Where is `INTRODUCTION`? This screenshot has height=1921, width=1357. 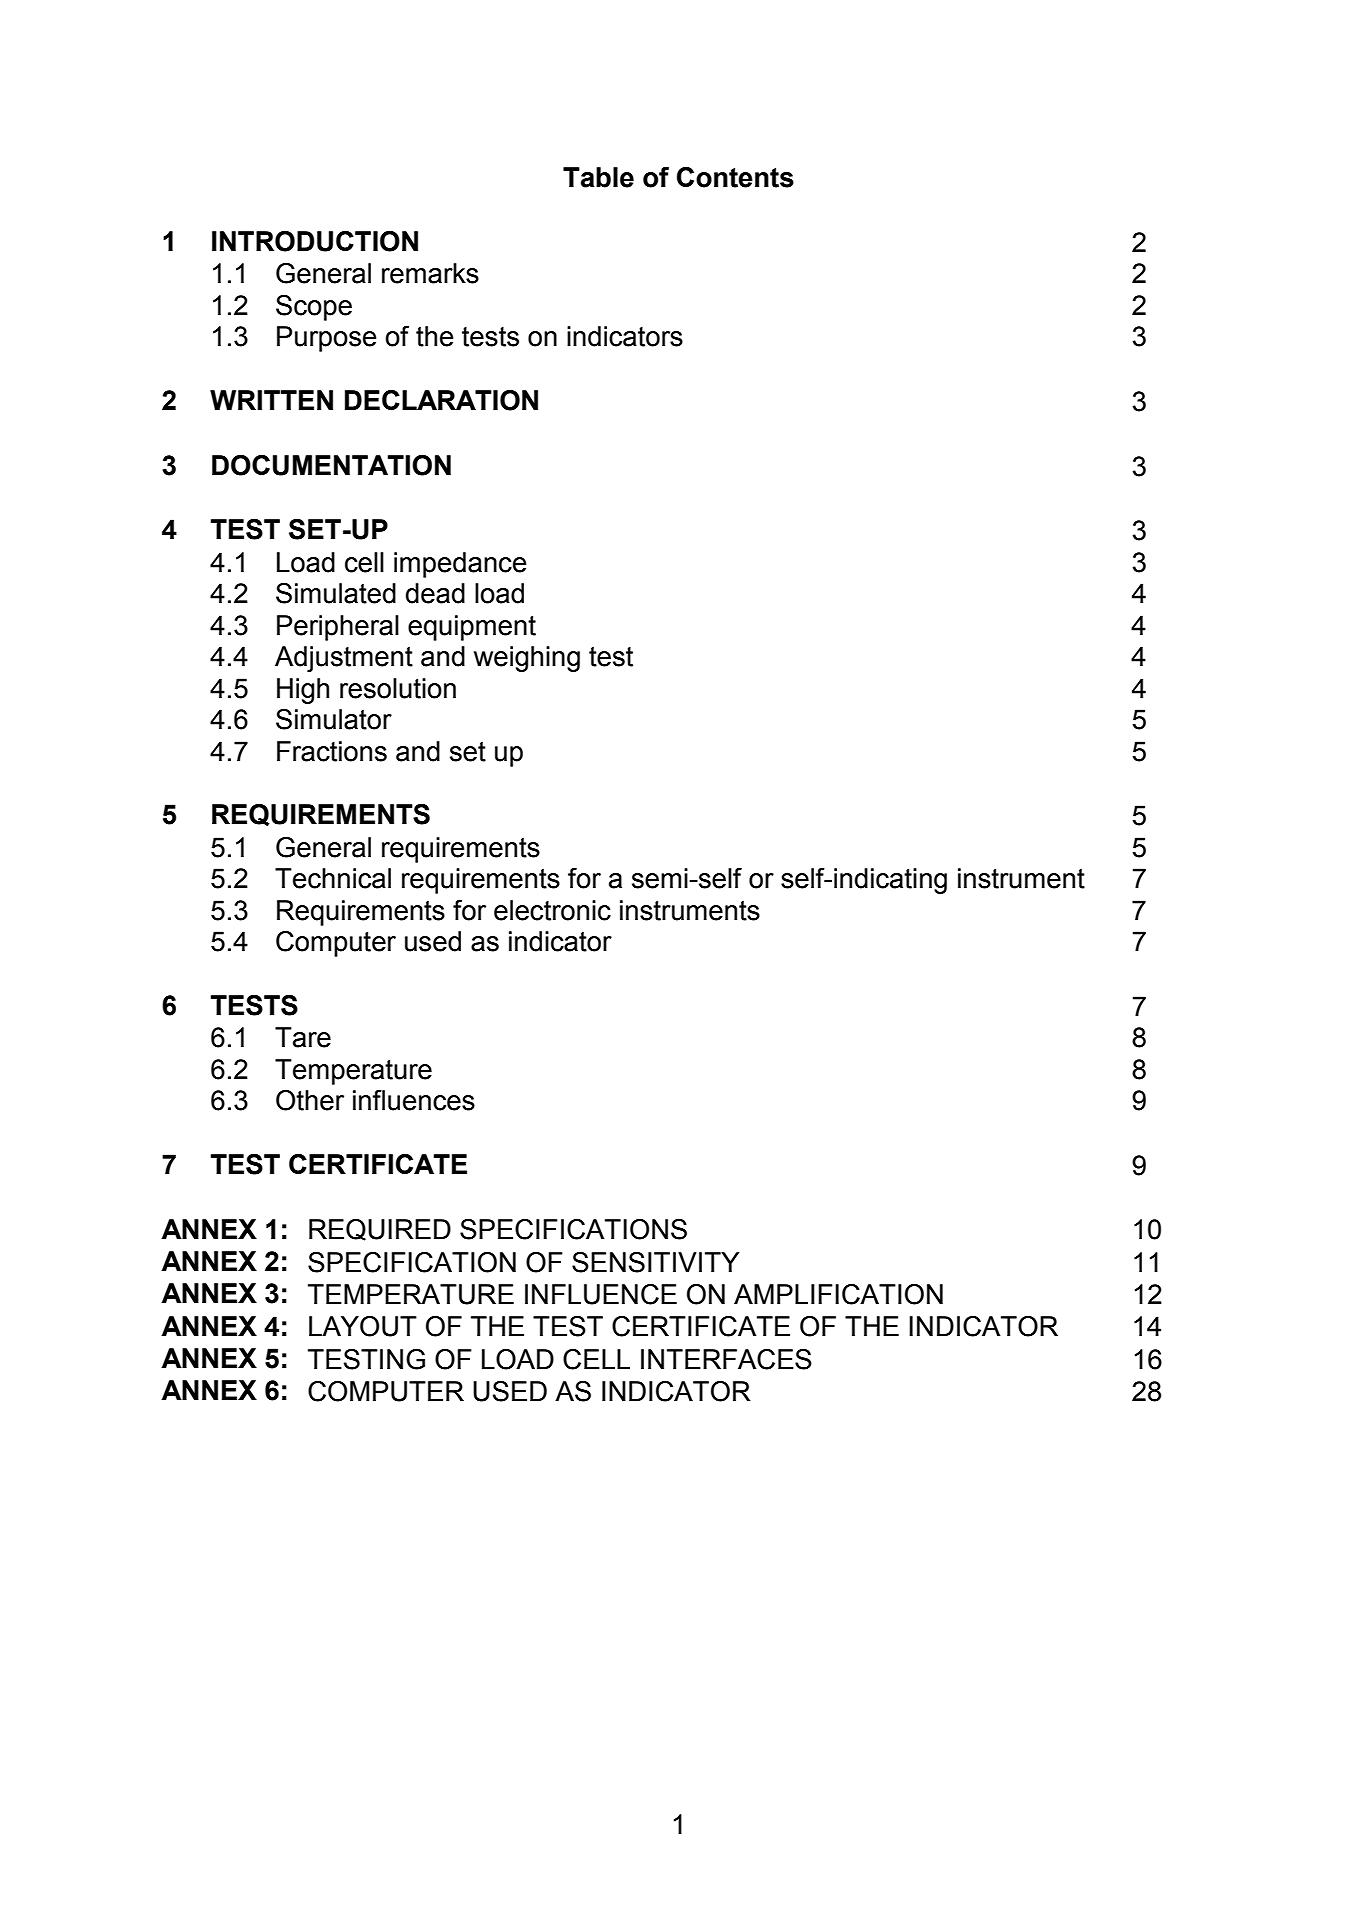 INTRODUCTION is located at coordinates (315, 241).
